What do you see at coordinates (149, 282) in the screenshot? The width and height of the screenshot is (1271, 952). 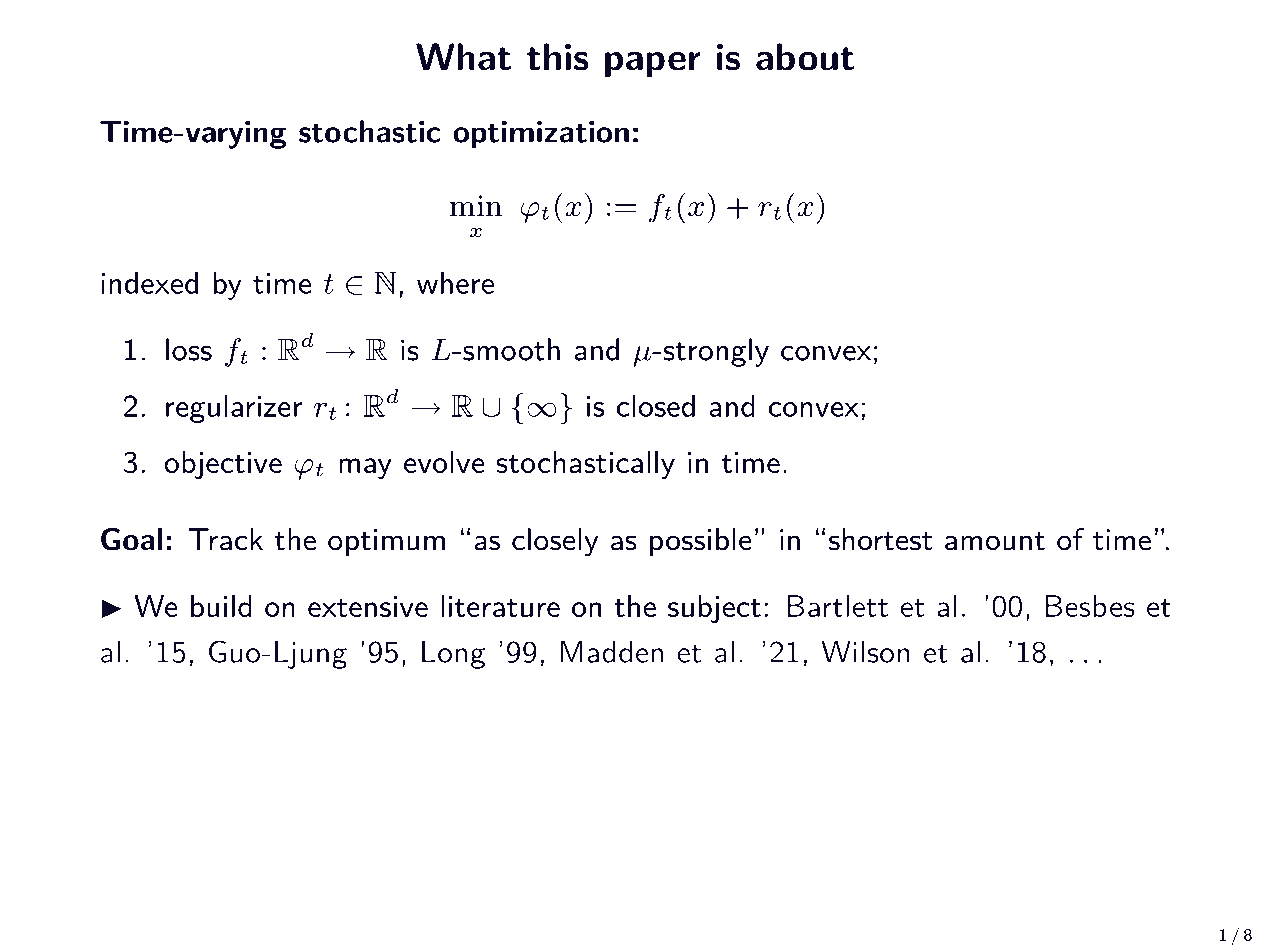 I see `indexed` at bounding box center [149, 282].
